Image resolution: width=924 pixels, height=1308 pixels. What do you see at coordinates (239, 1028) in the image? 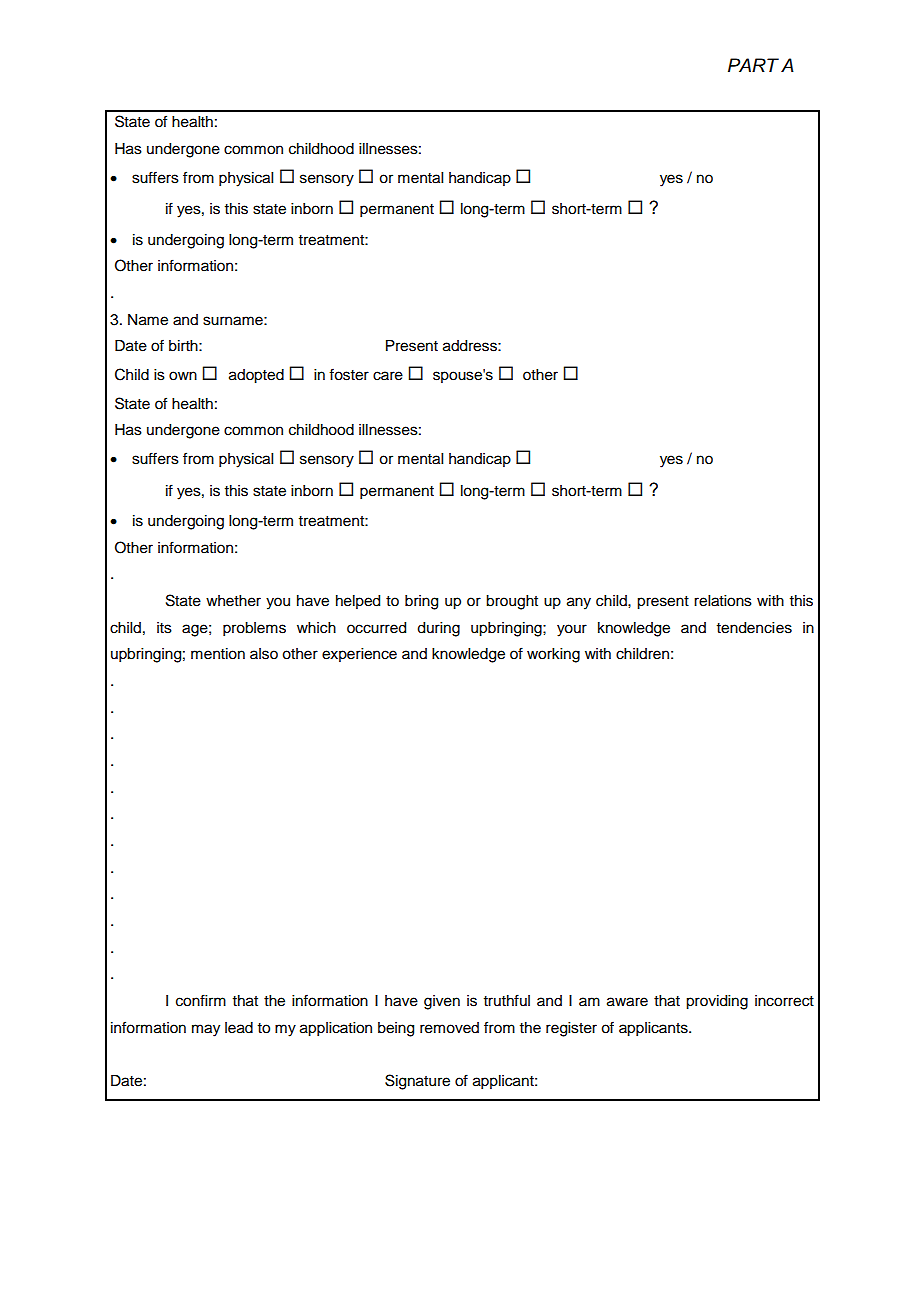
I see `lead` at bounding box center [239, 1028].
